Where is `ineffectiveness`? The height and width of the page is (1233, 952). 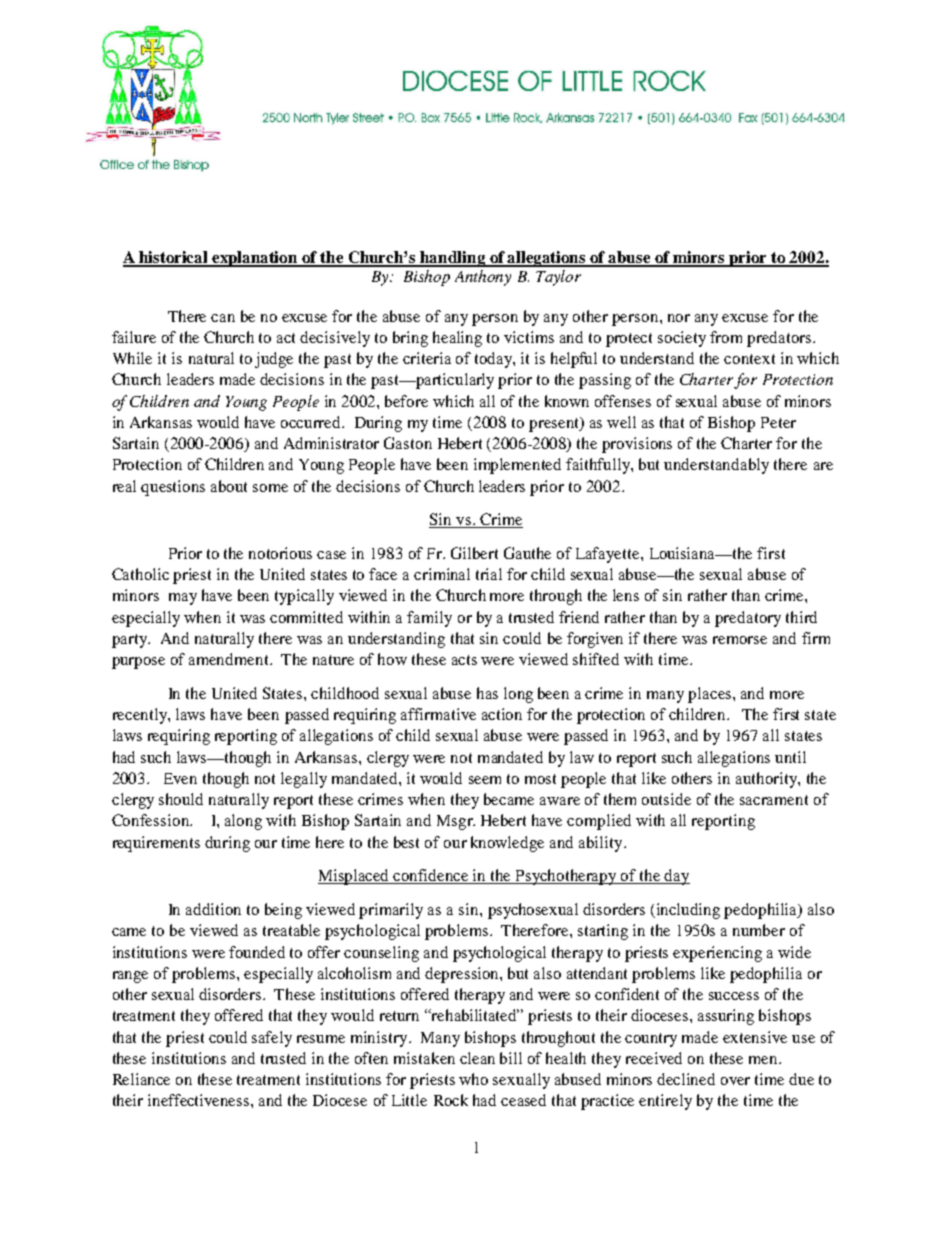
ineffectiveness is located at coordinates (200, 1100).
